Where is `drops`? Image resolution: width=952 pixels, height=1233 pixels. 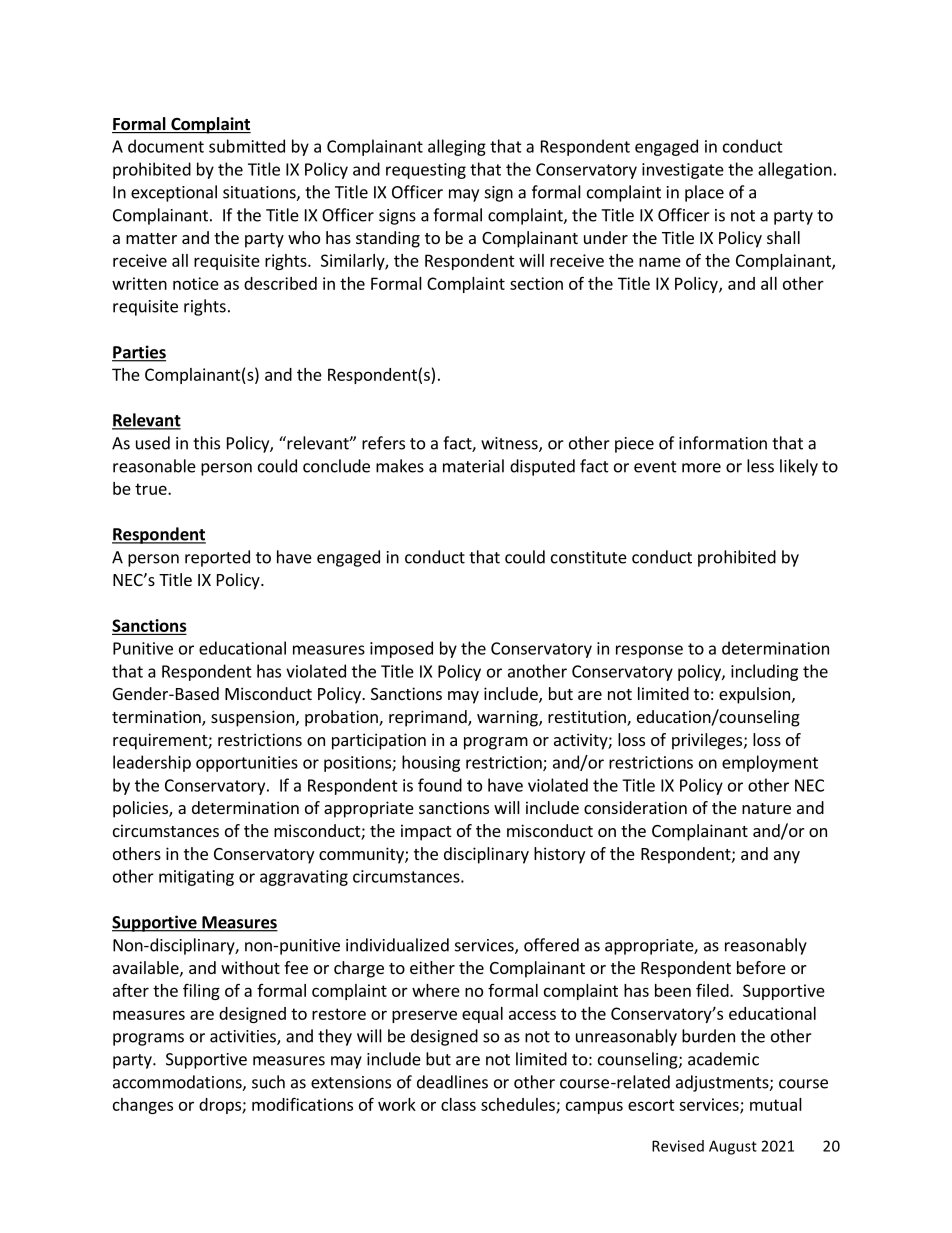
drops is located at coordinates (221, 1106).
